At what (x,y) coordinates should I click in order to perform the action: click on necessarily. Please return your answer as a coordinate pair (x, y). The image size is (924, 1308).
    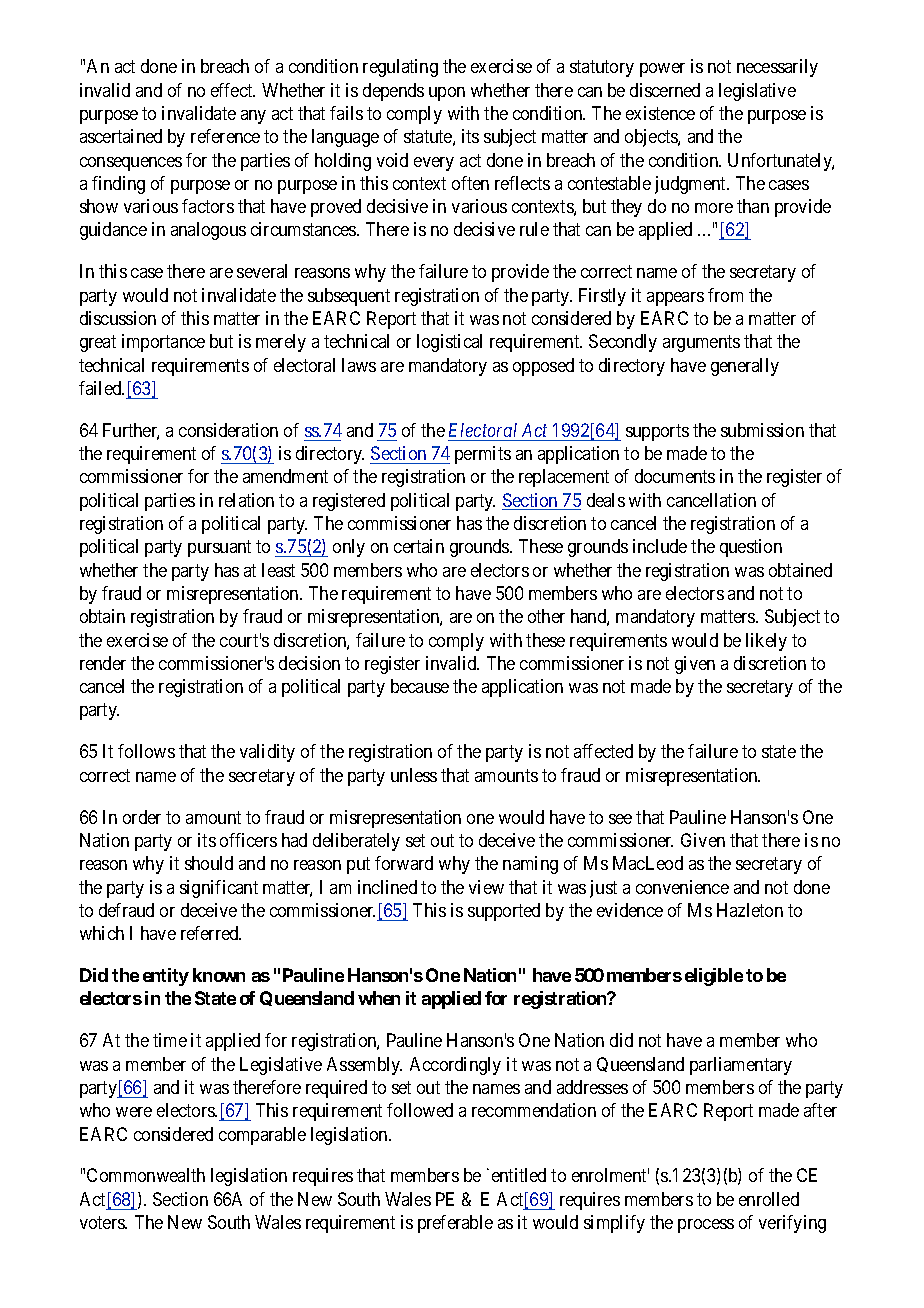
    Looking at the image, I should click on (777, 68).
